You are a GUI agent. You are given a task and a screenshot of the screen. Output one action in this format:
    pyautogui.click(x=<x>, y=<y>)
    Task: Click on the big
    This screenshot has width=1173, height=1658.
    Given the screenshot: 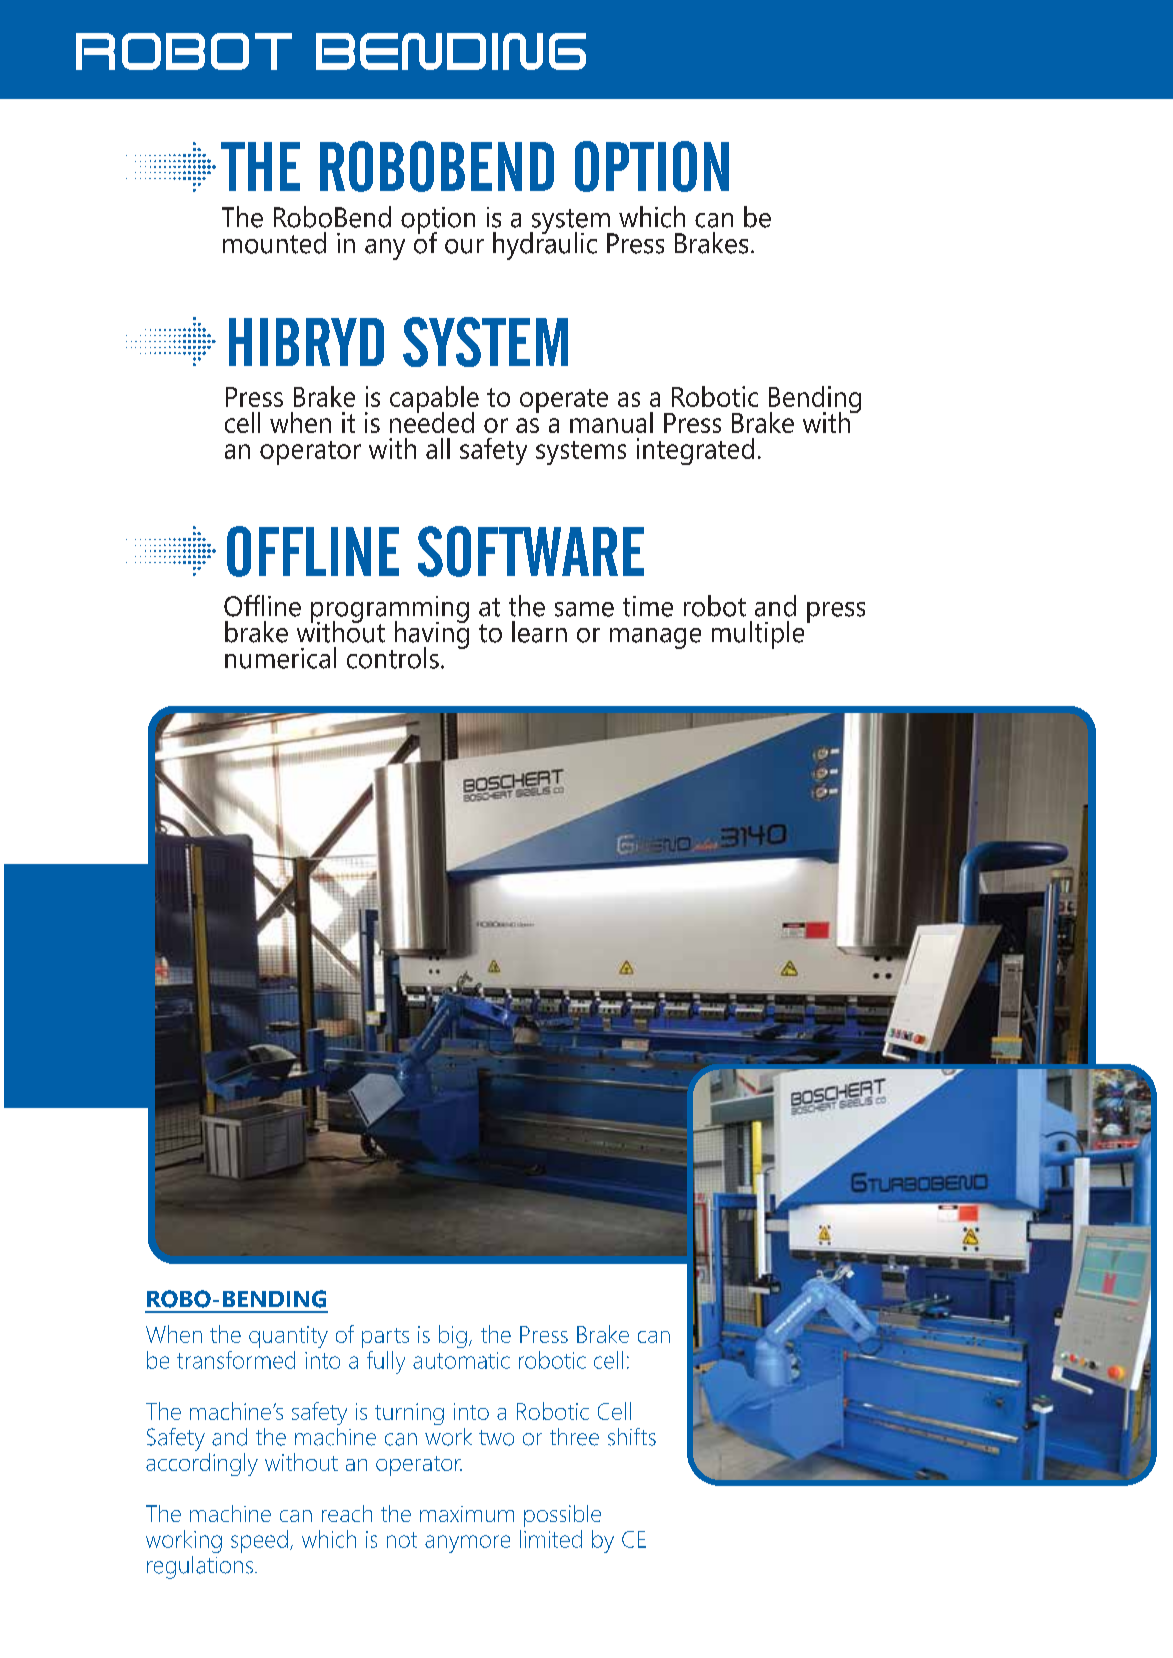 What is the action you would take?
    pyautogui.click(x=453, y=1336)
